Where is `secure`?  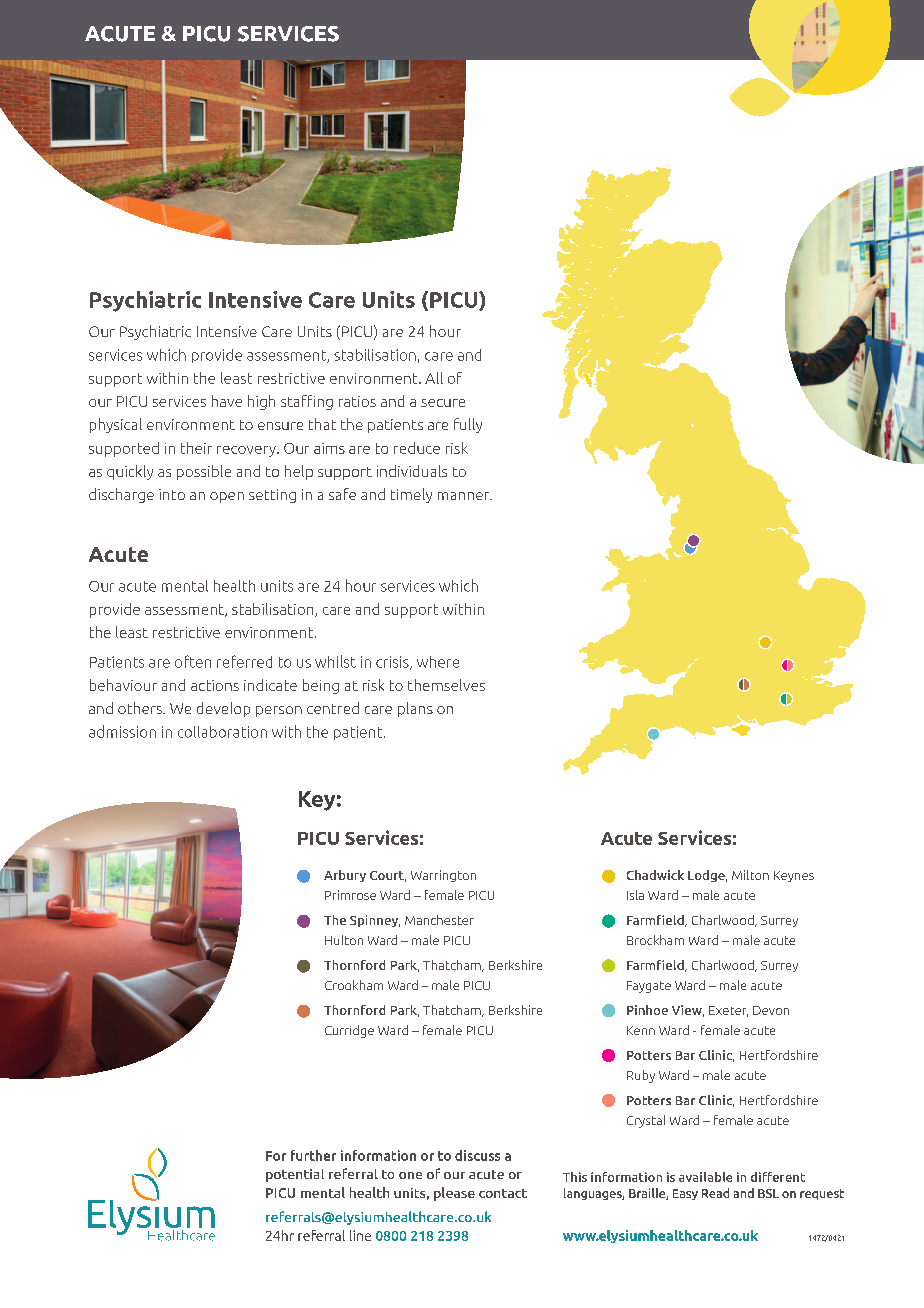 secure is located at coordinates (443, 403).
